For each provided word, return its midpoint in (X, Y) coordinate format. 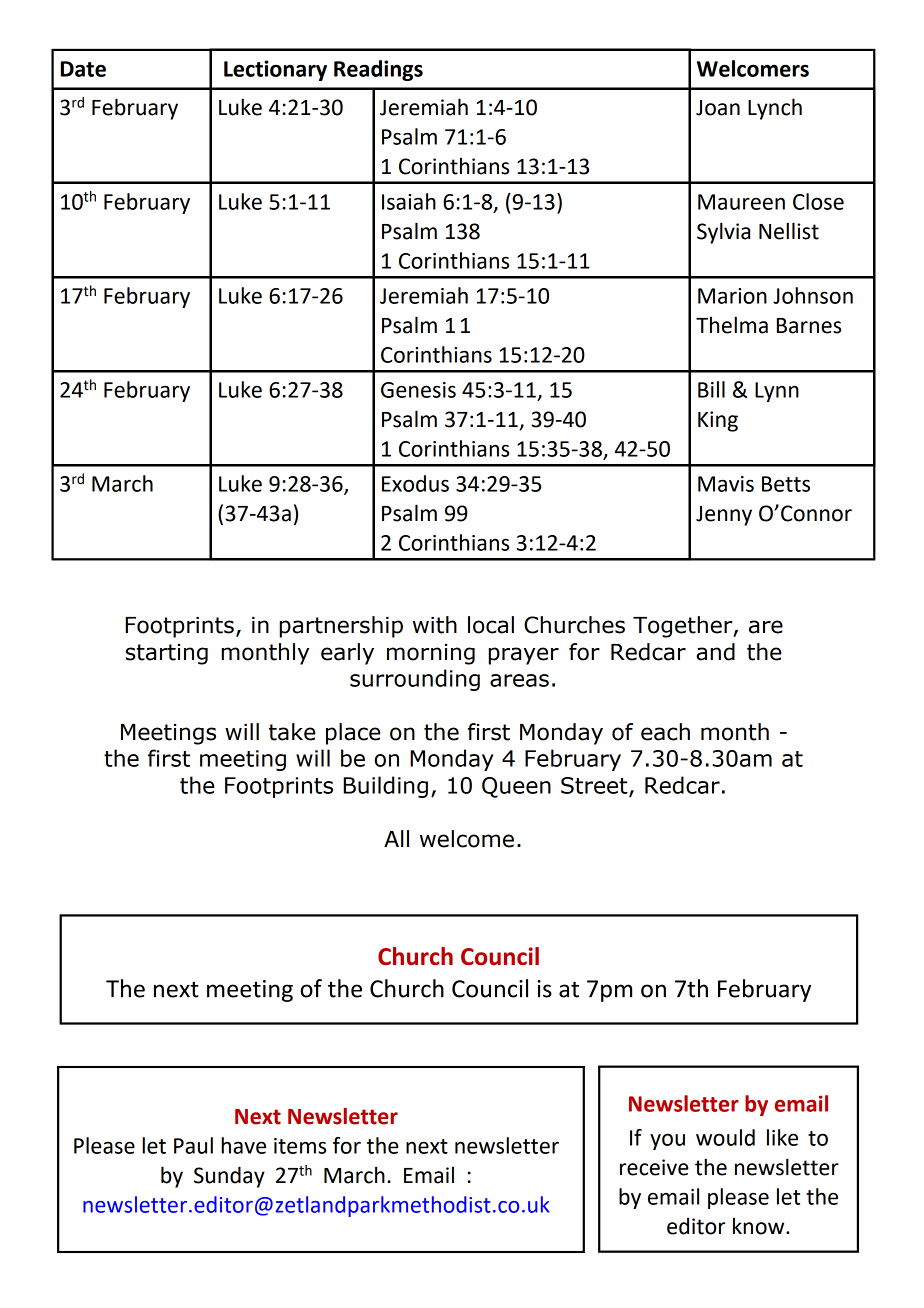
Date (83, 69)
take (292, 732)
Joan (718, 108)
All (396, 838)
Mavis (726, 484)
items (300, 1146)
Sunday (229, 1177)
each (665, 732)
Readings (378, 70)
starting (167, 654)
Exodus (415, 483)
